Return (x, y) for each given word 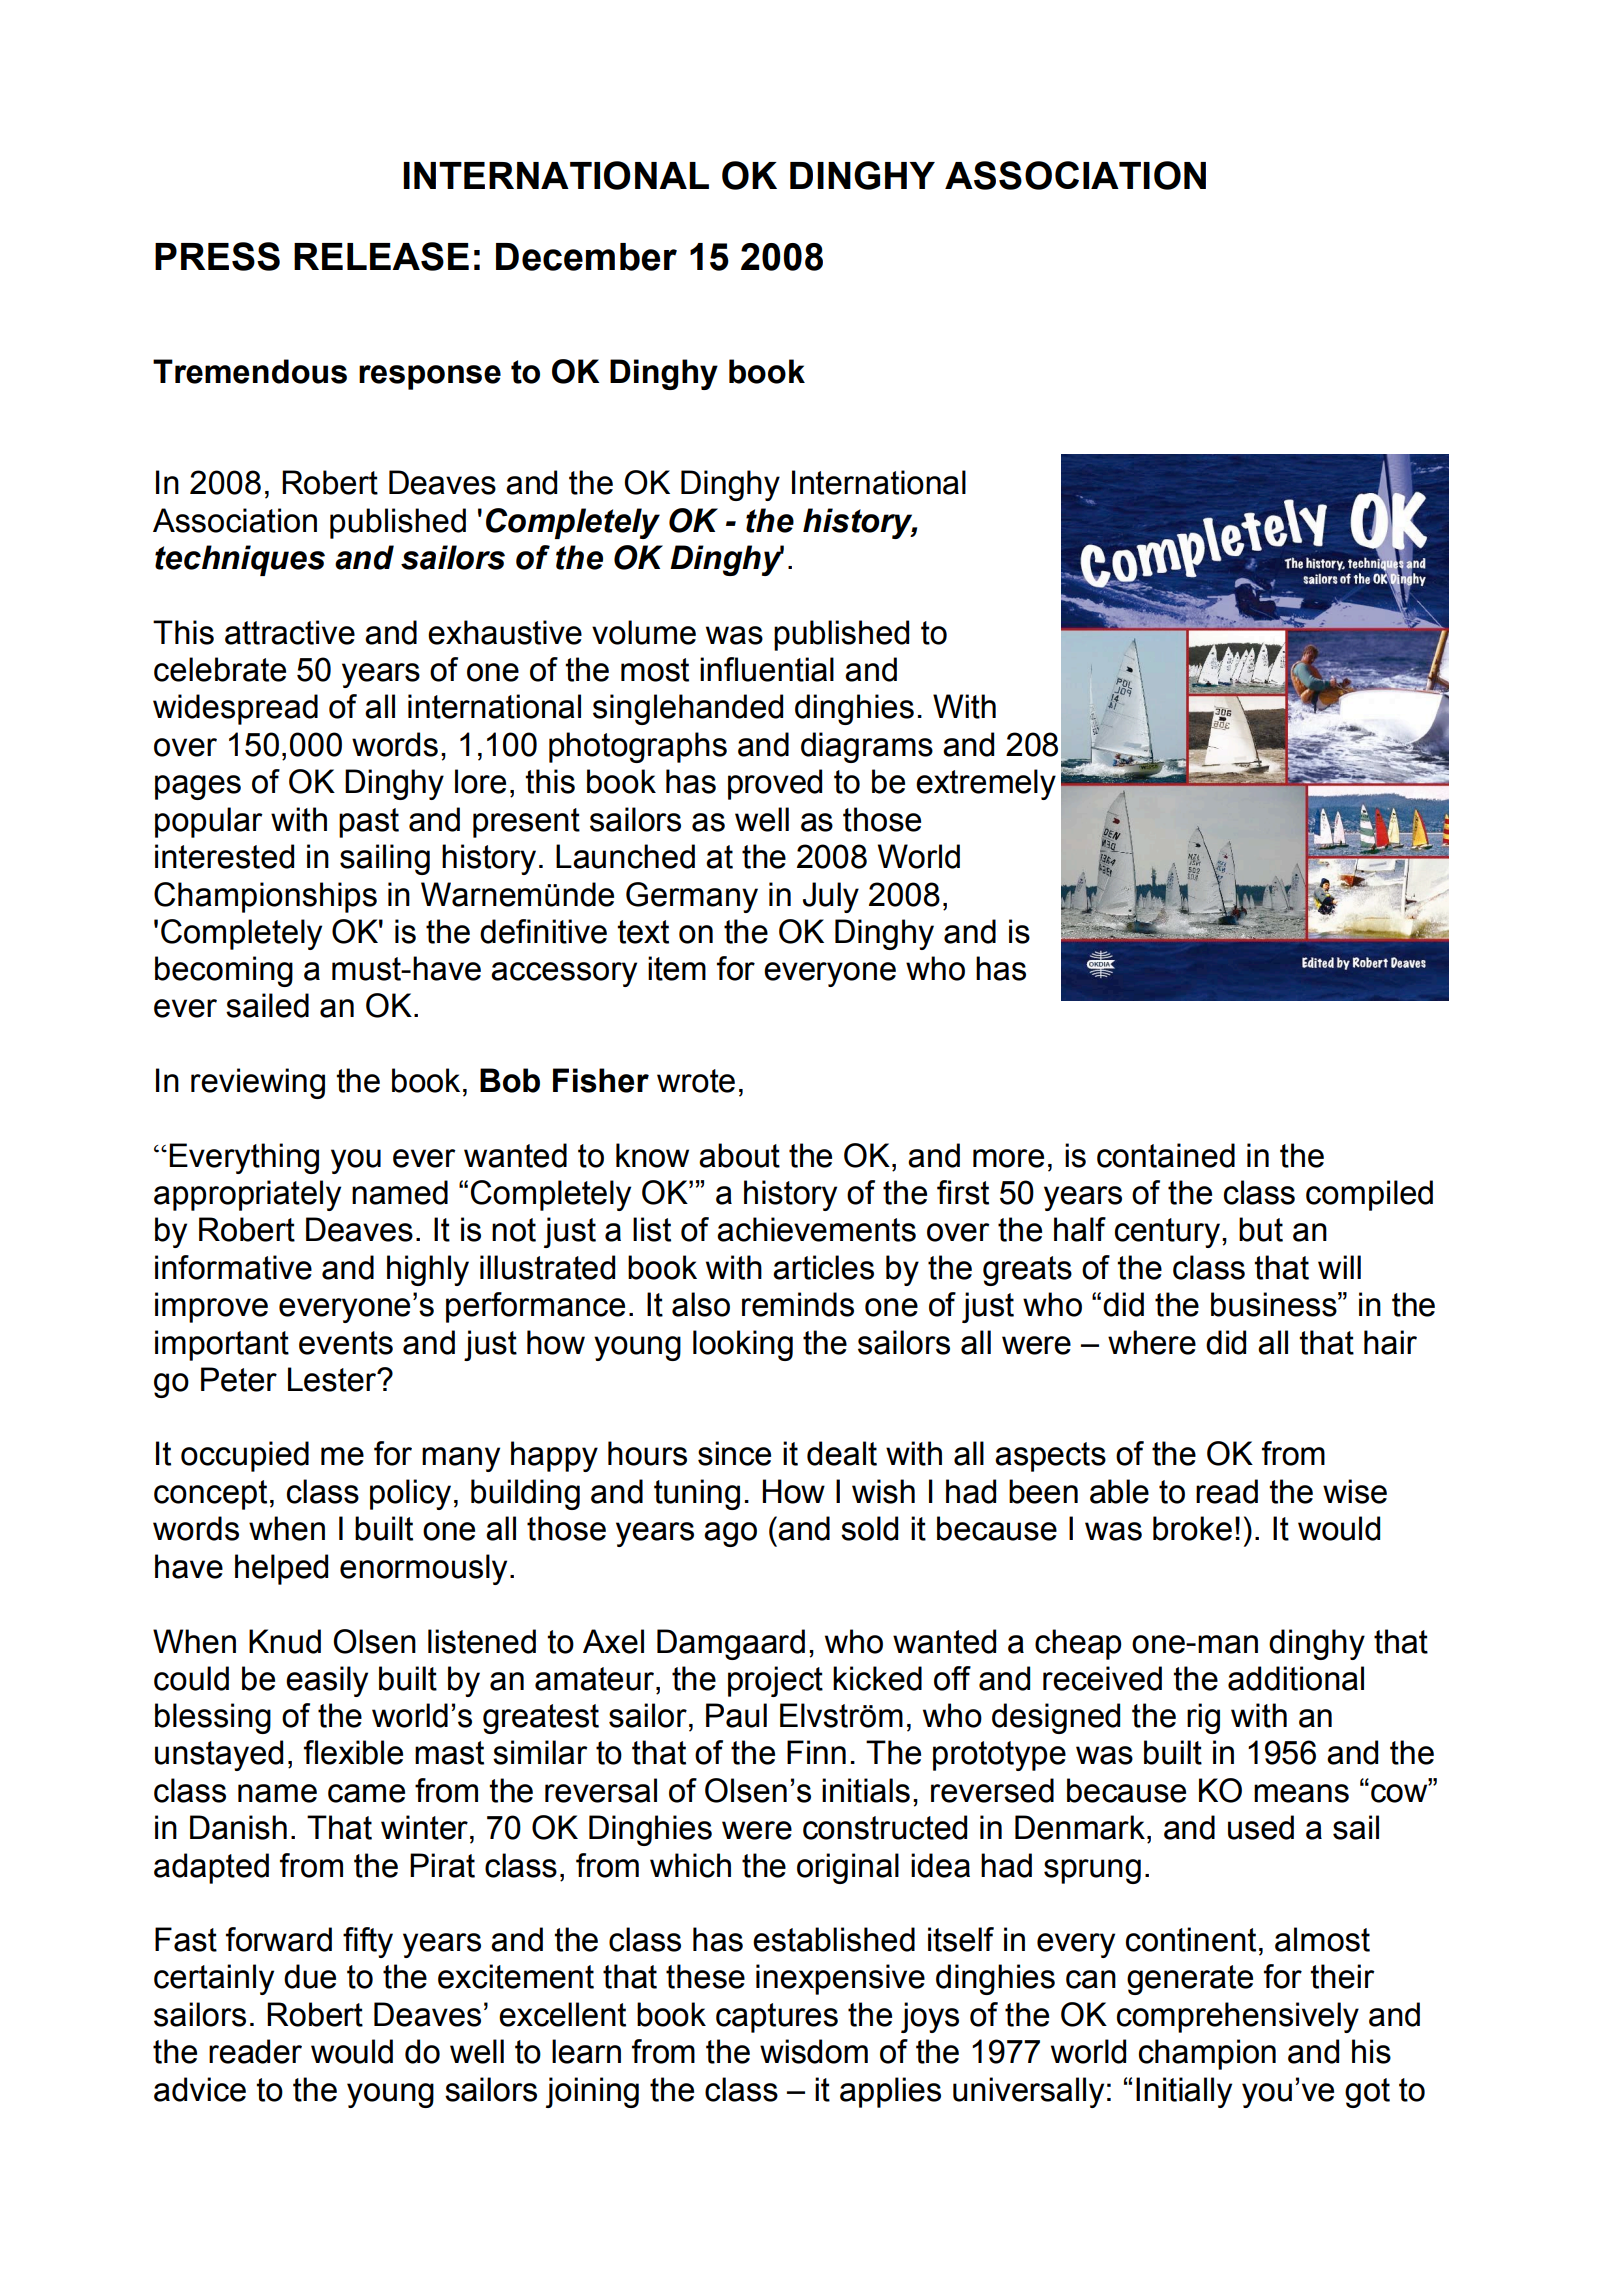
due (310, 1976)
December (586, 257)
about (739, 1155)
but (1261, 1229)
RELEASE (381, 256)
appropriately (247, 1195)
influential (767, 669)
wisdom (814, 2051)
